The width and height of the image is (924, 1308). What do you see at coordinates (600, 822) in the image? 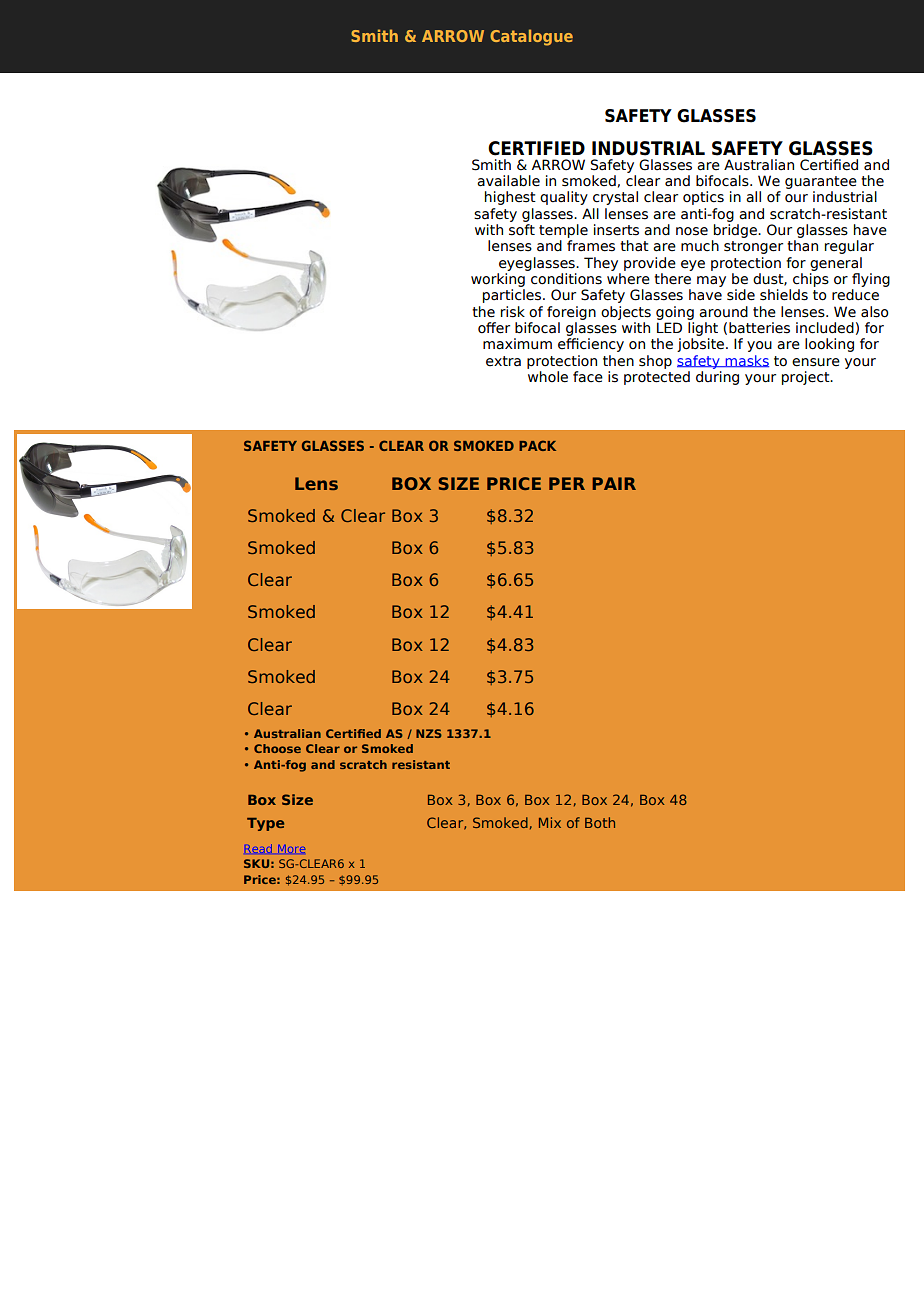
I see `Both` at bounding box center [600, 822].
